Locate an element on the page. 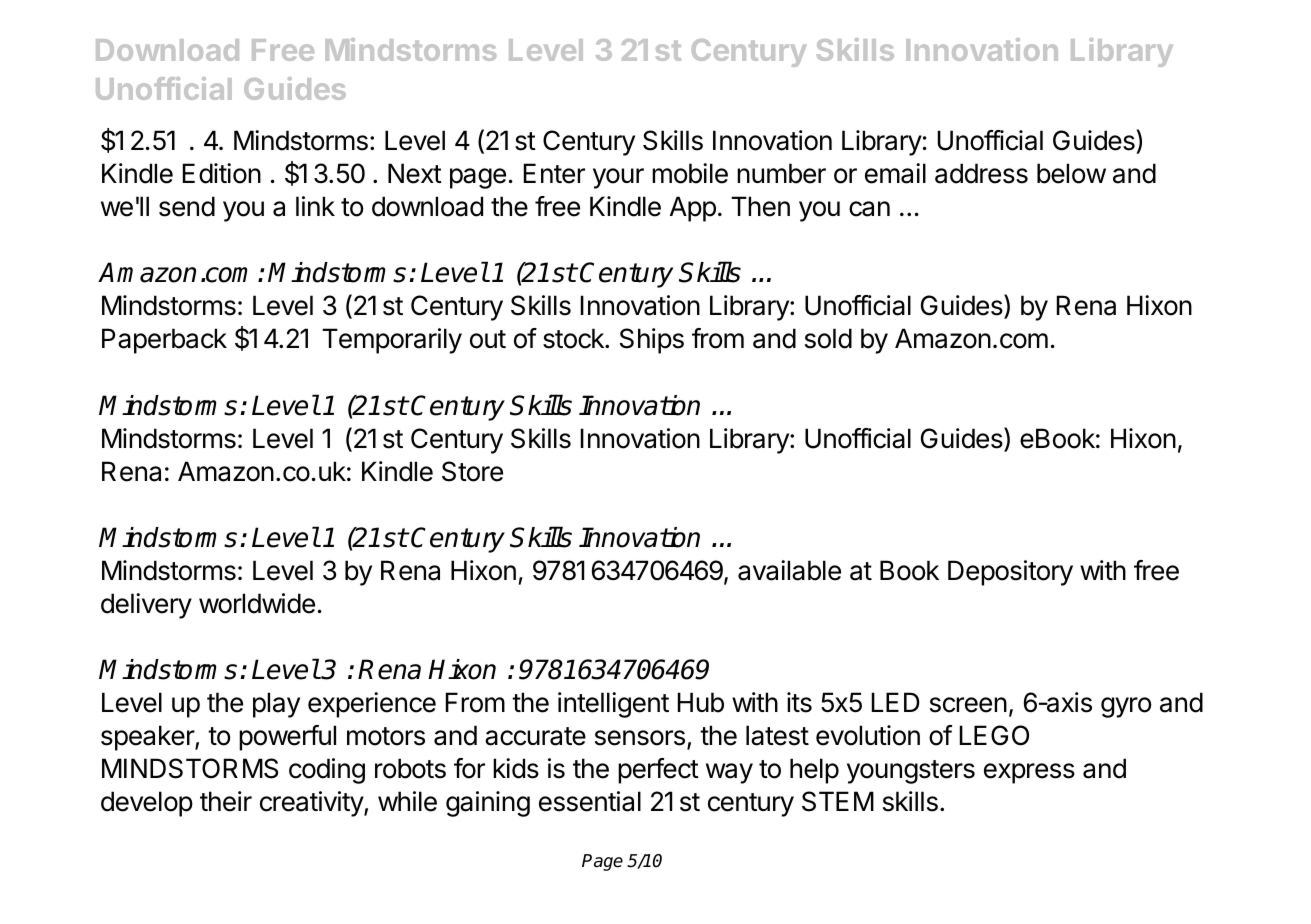 This image has height=924, width=1311. their is located at coordinates (226, 801).
